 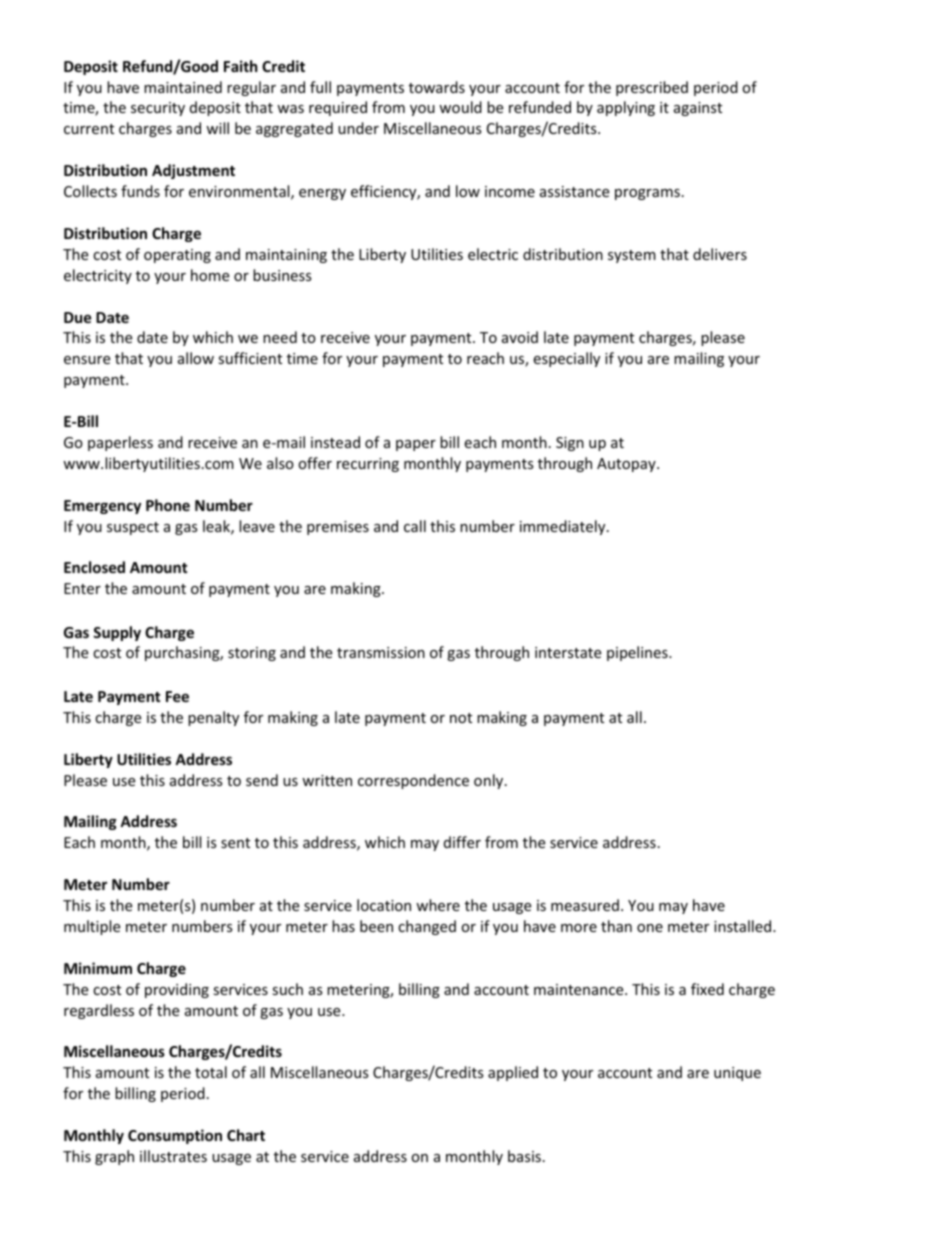 What do you see at coordinates (196, 358) in the image?
I see `allow` at bounding box center [196, 358].
